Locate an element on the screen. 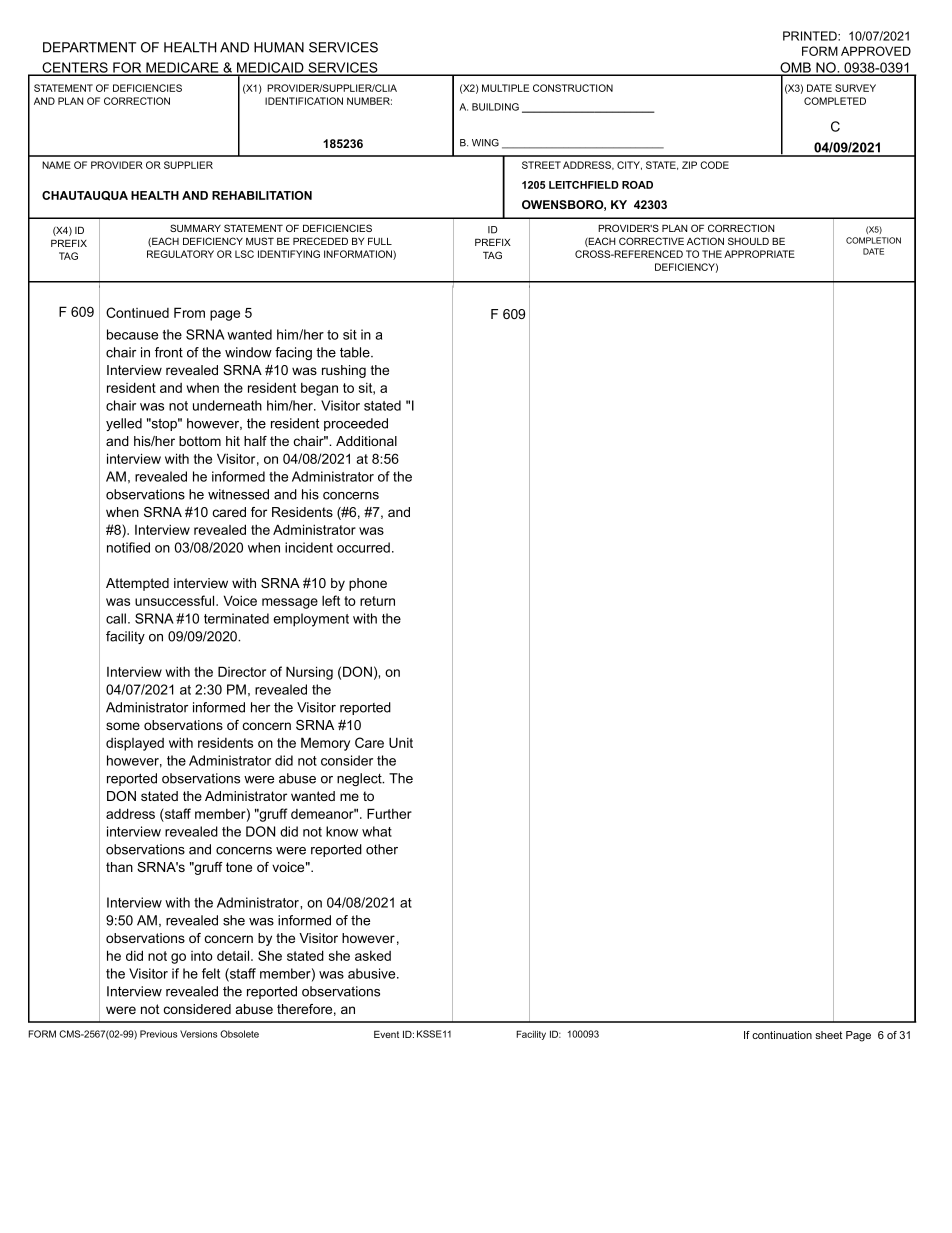  notified is located at coordinates (128, 547).
